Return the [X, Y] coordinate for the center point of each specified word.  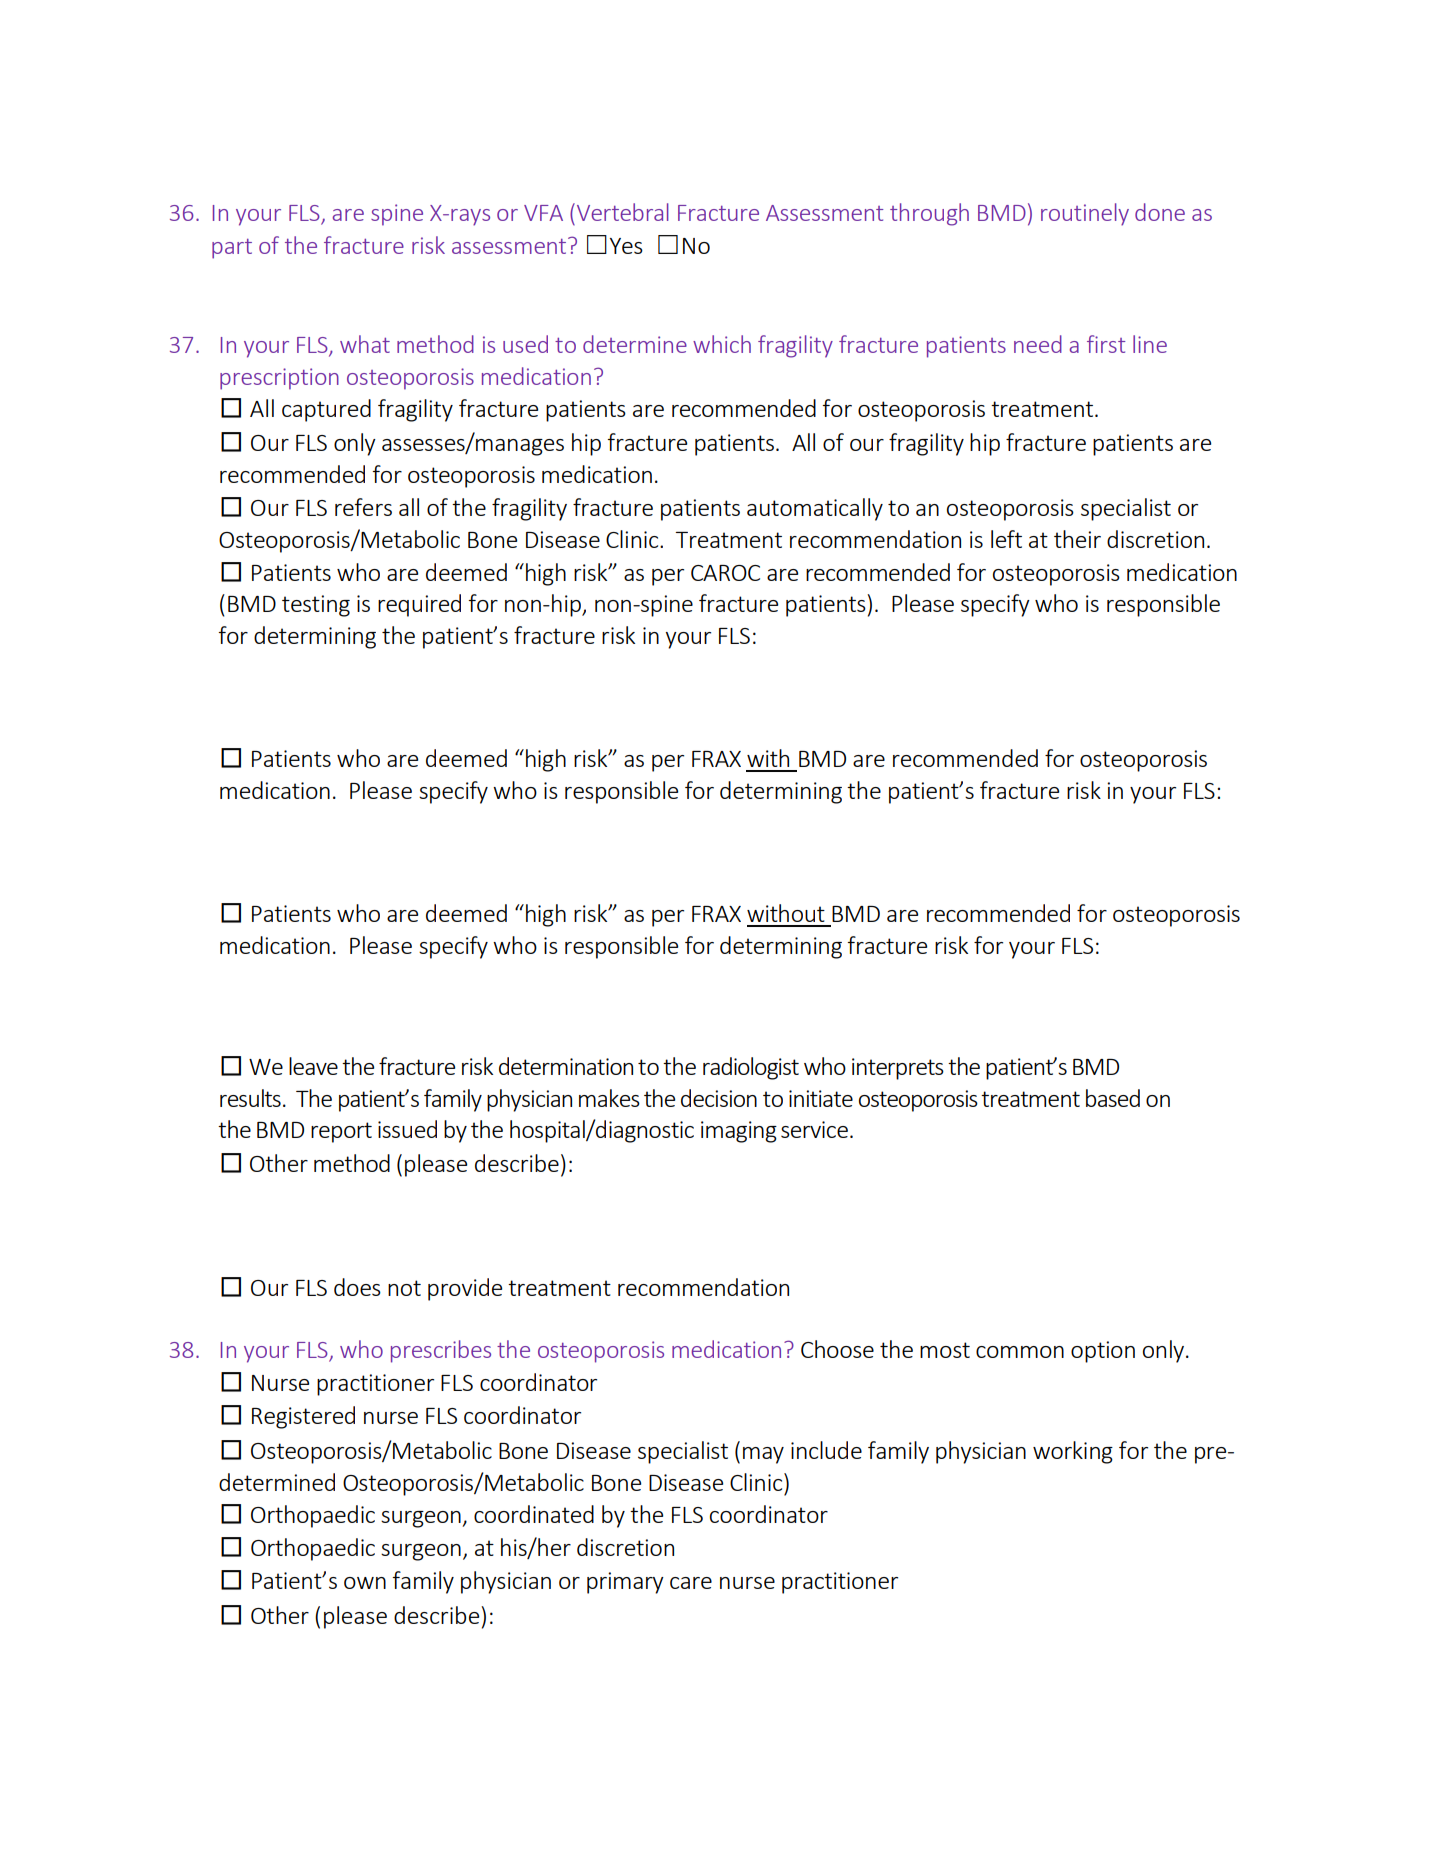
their [1077, 539]
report [341, 1132]
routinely [1085, 214]
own [365, 1583]
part [232, 249]
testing [316, 606]
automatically [815, 509]
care [691, 1583]
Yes [626, 246]
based [1113, 1098]
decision [719, 1098]
